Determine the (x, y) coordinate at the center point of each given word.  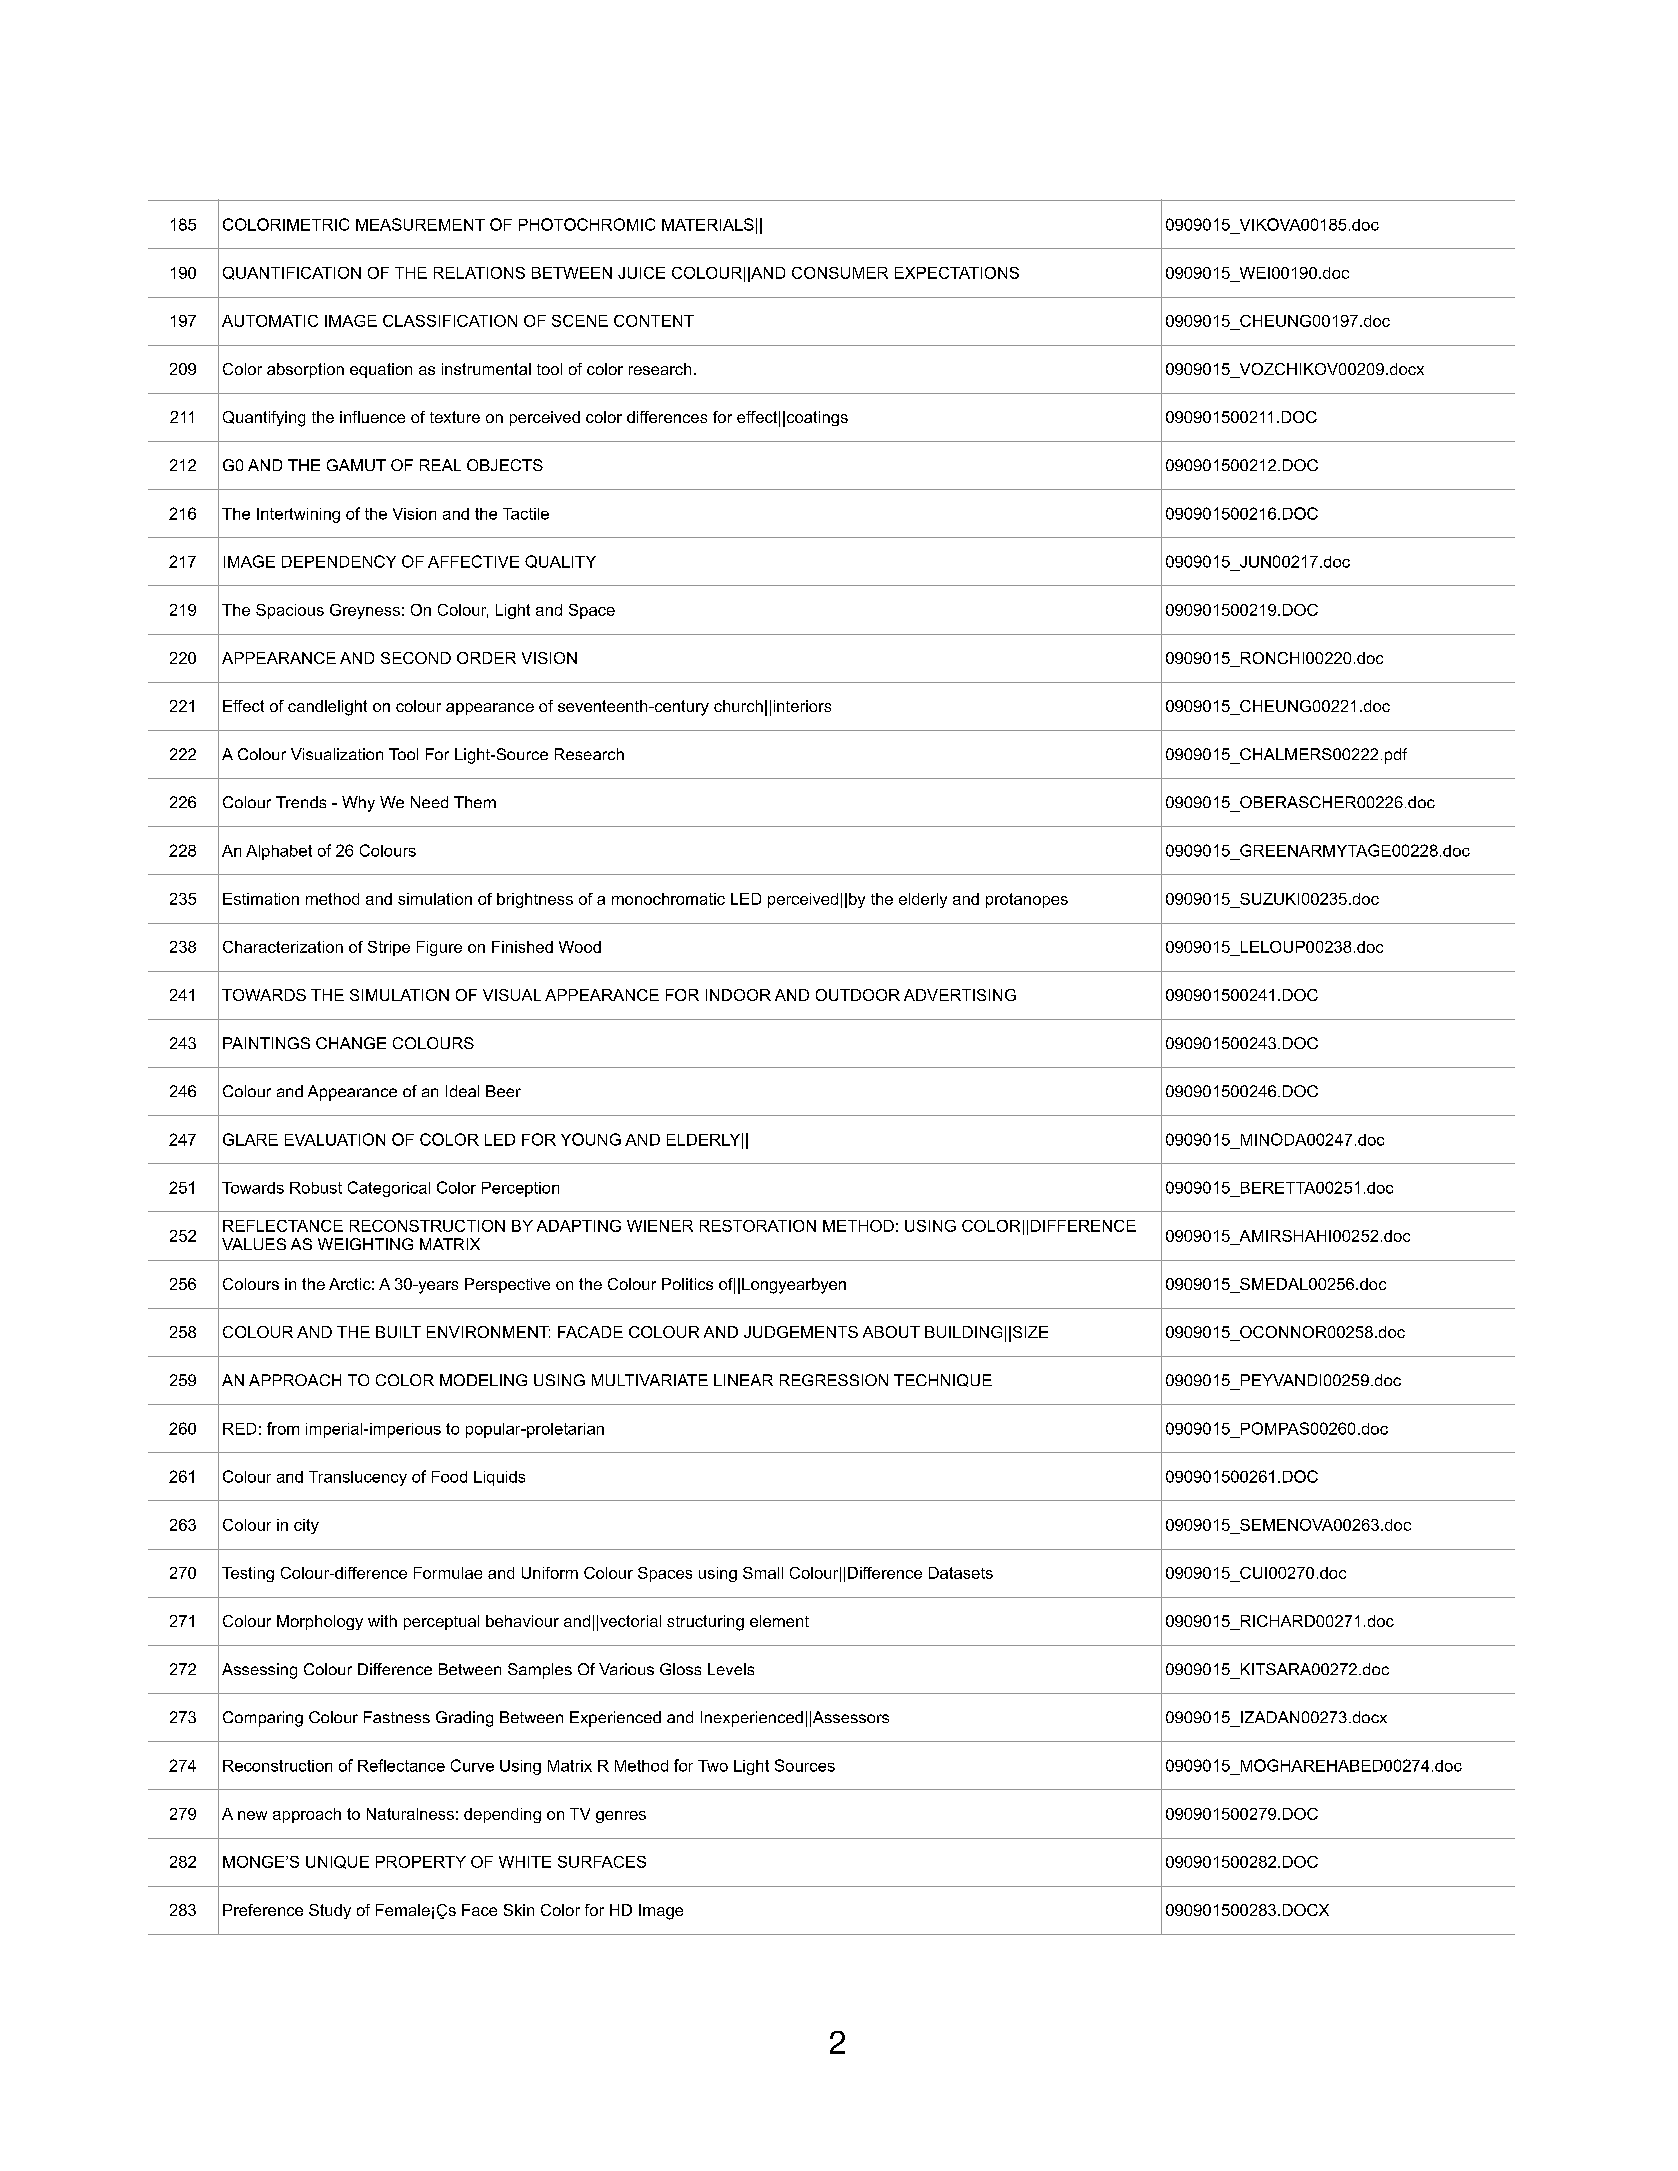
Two (713, 1766)
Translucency (358, 1478)
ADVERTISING (960, 995)
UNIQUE (337, 1862)
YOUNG (591, 1139)
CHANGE (351, 1043)
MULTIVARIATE (650, 1380)
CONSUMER (840, 273)
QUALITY (560, 561)
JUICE (641, 273)
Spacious (290, 611)
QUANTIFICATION (292, 273)
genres (621, 1817)
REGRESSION (834, 1380)
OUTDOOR (858, 995)
